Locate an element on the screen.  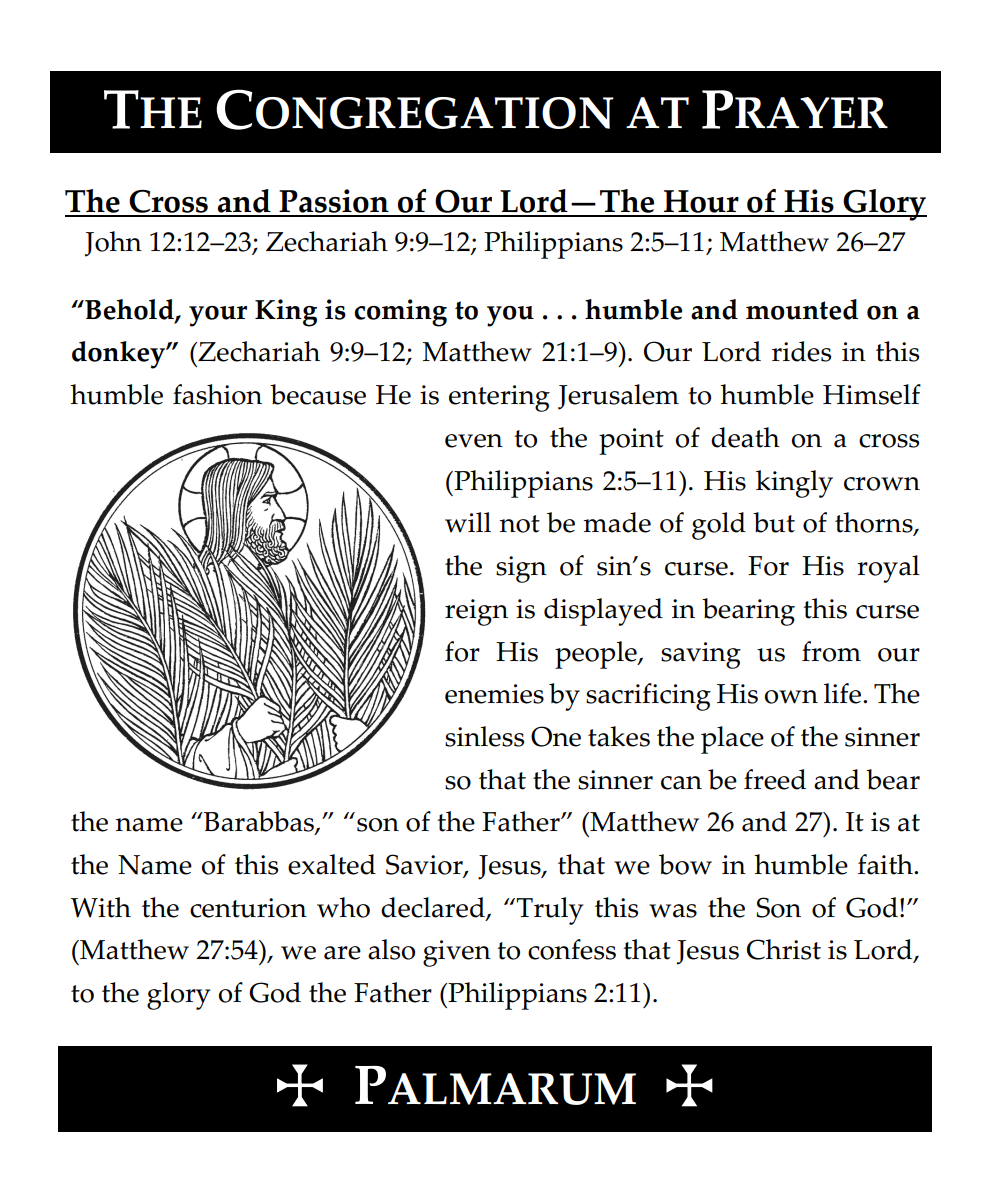
Hour is located at coordinates (701, 203).
